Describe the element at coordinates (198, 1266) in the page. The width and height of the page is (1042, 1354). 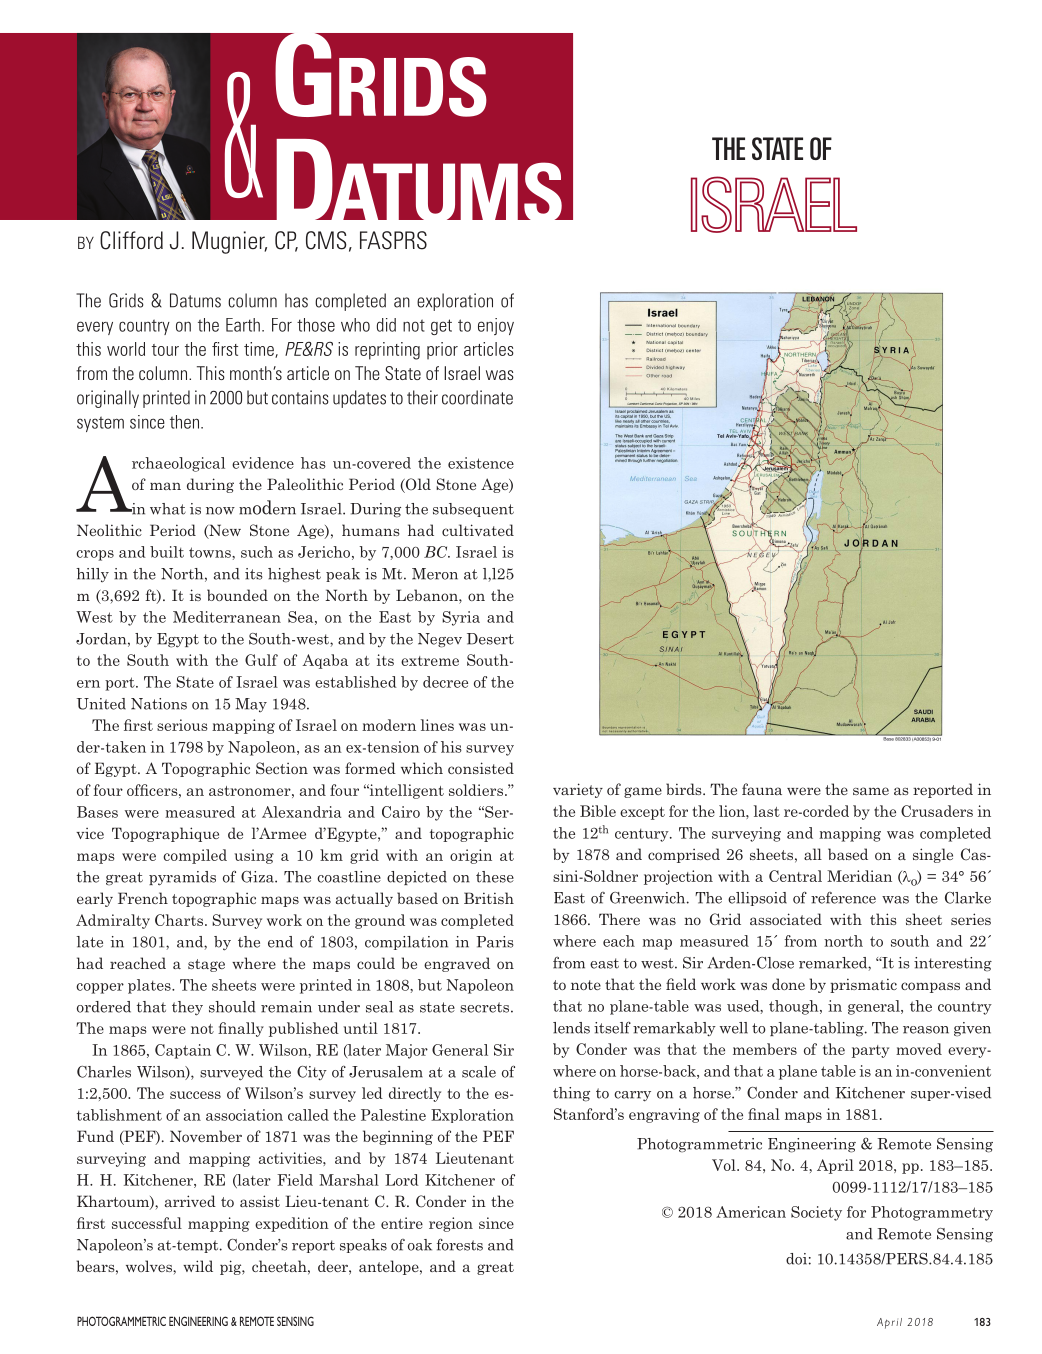
I see `wild` at that location.
